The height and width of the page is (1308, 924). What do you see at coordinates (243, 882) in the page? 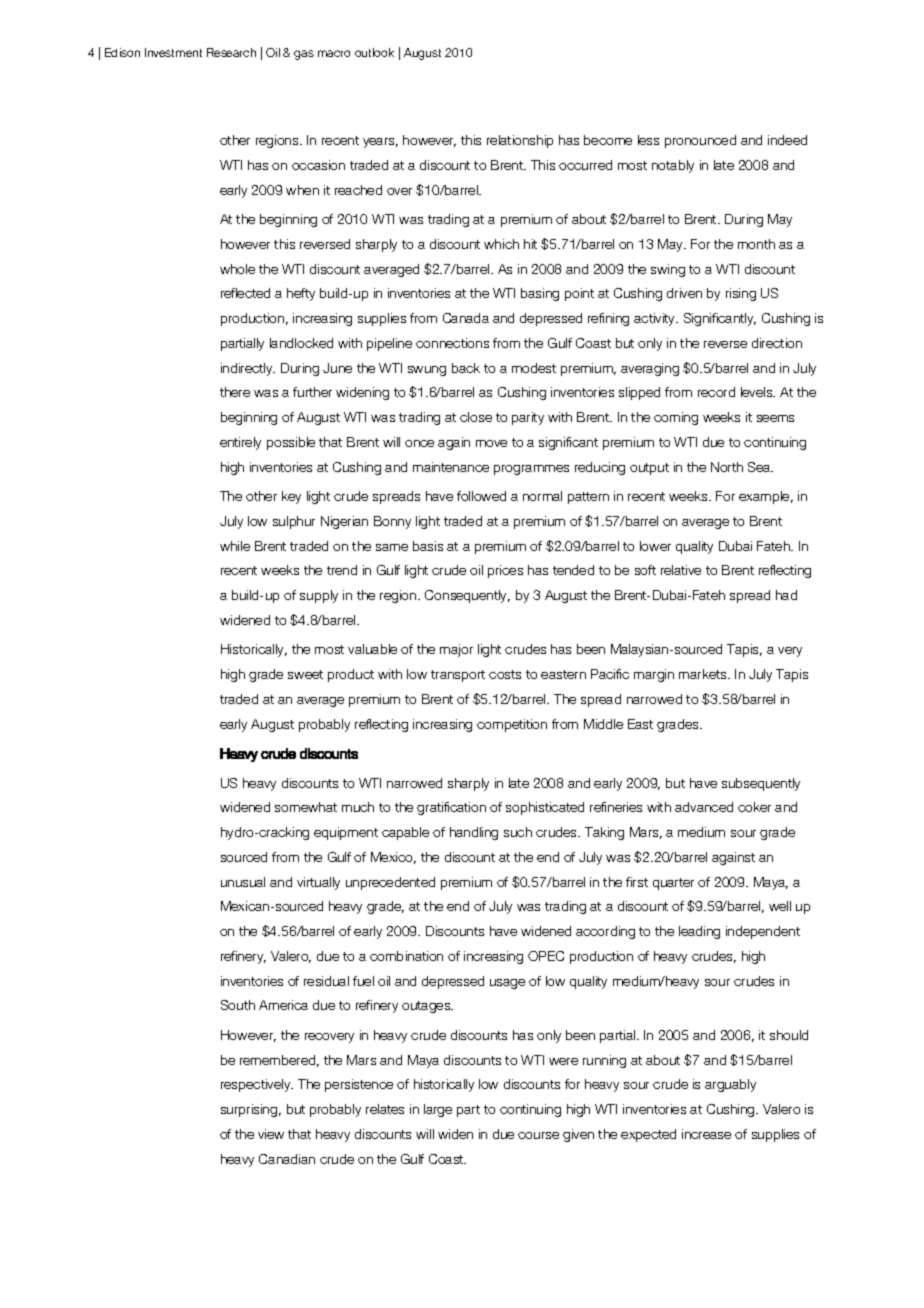
I see `unusual` at bounding box center [243, 882].
